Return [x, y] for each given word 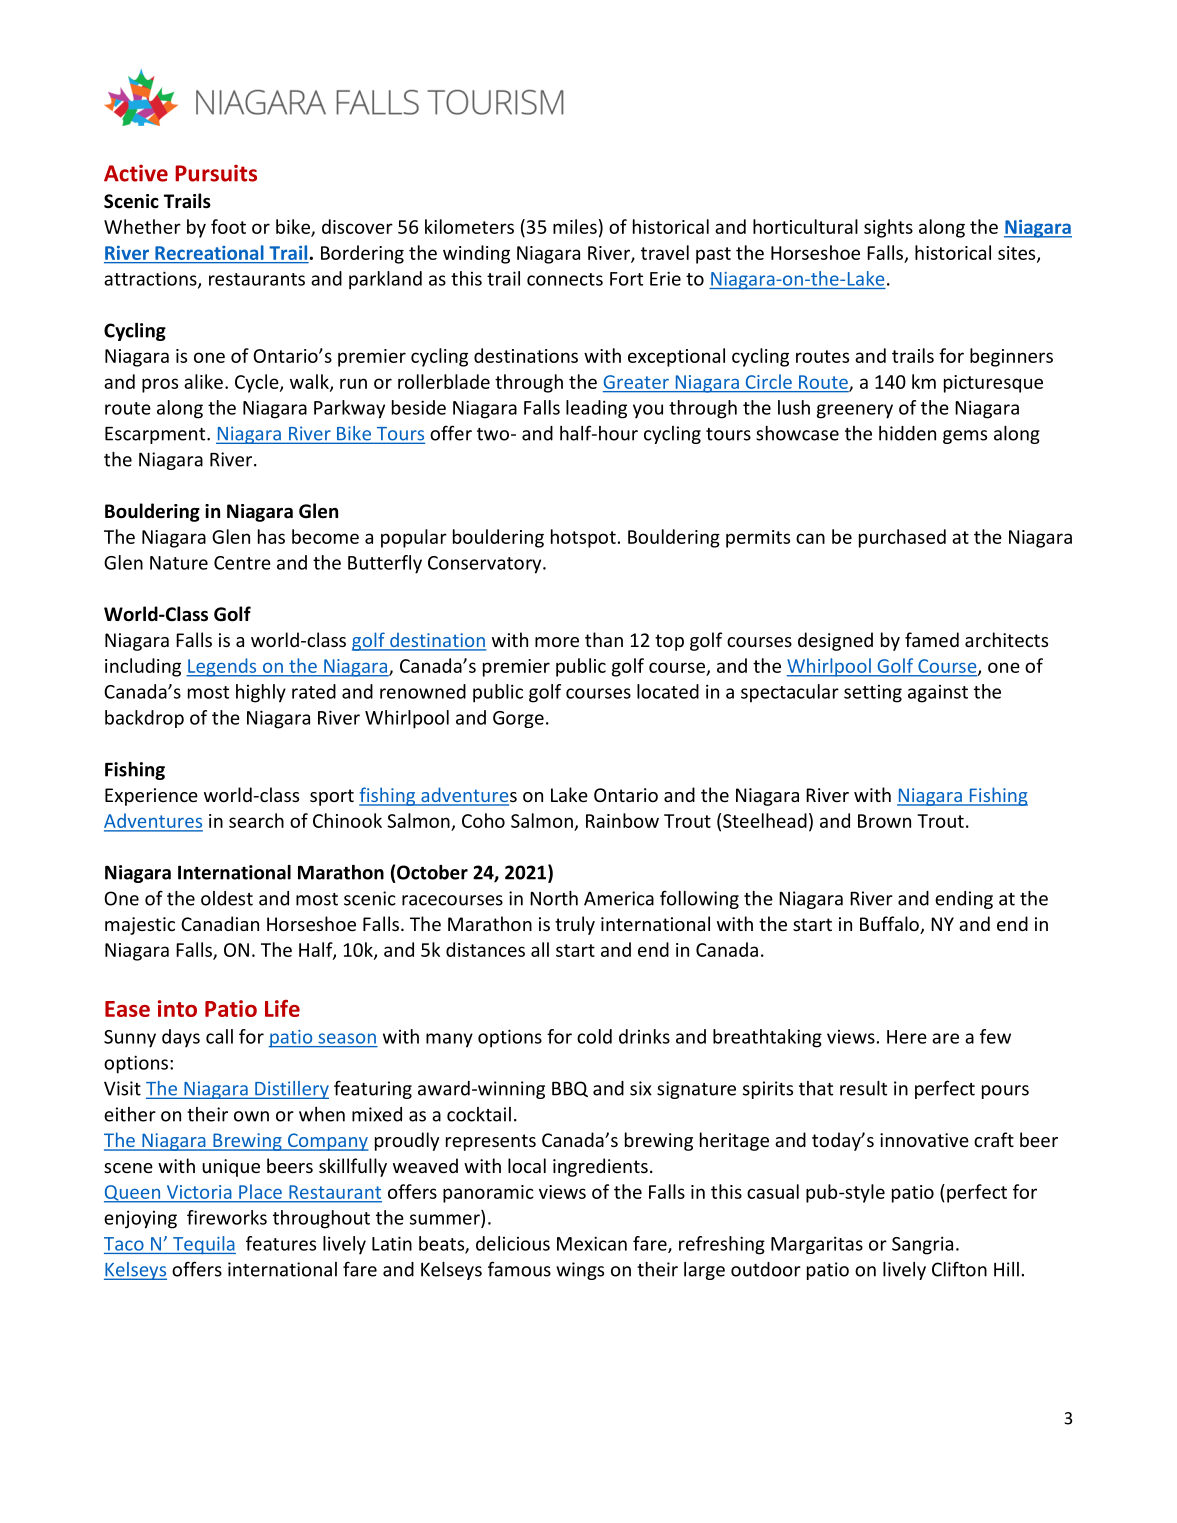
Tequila [203, 1245]
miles [575, 226]
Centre [242, 563]
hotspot [583, 538]
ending [964, 900]
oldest [227, 898]
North [554, 898]
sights [888, 228]
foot [228, 226]
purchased [902, 538]
